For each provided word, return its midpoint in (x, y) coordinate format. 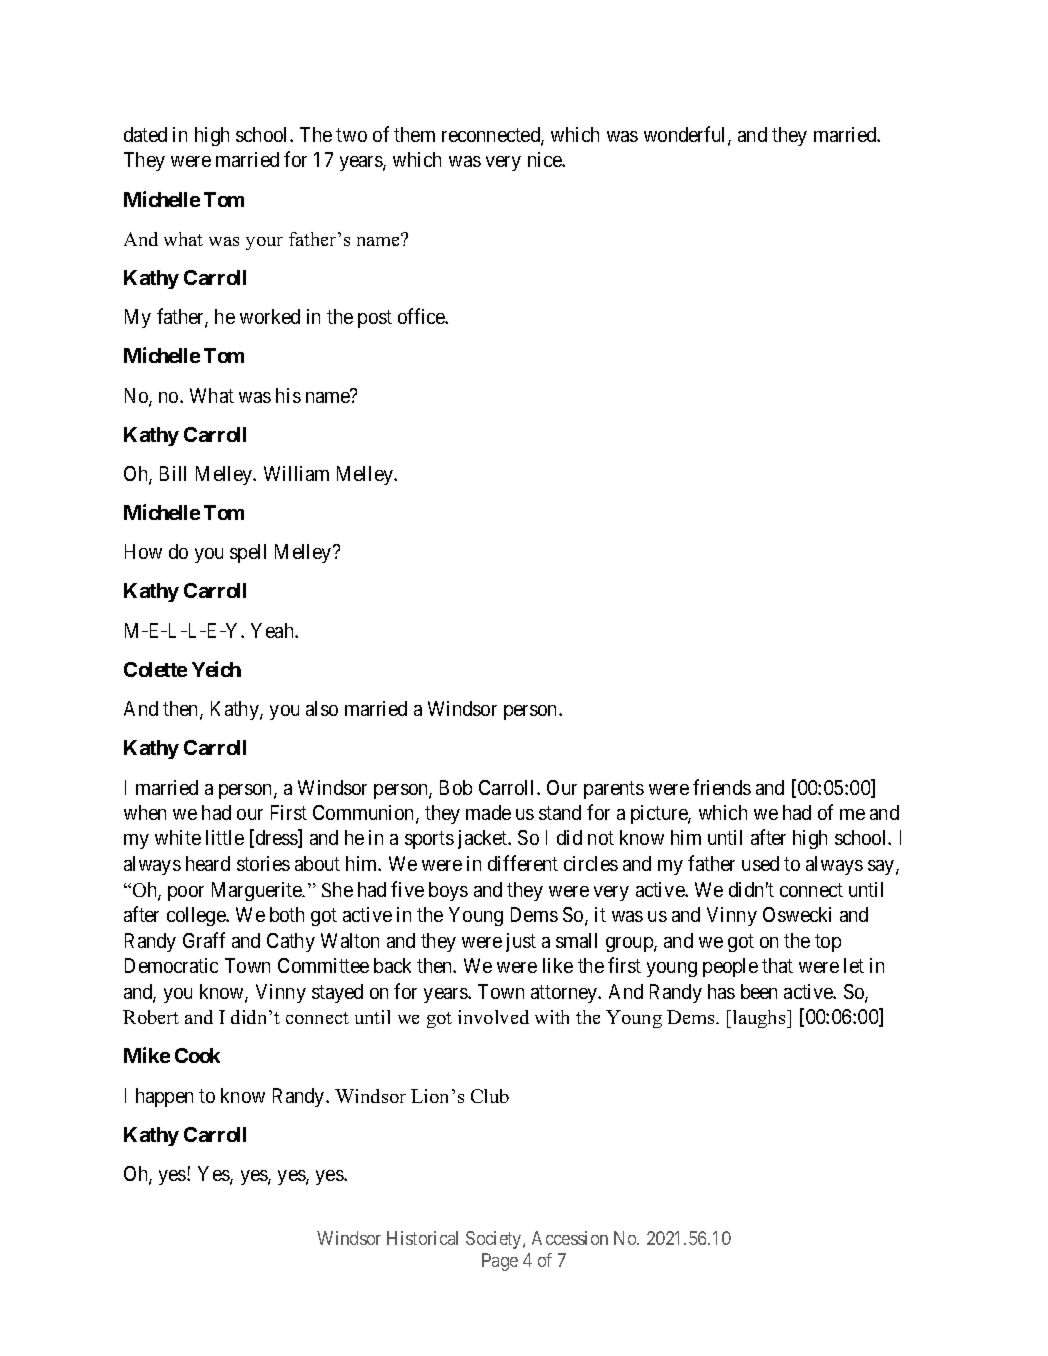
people (730, 967)
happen (164, 1097)
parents (614, 790)
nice (545, 159)
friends (722, 787)
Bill (173, 473)
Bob (456, 787)
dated (145, 134)
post (375, 319)
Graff (204, 940)
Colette (155, 669)
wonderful (686, 135)
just (521, 942)
